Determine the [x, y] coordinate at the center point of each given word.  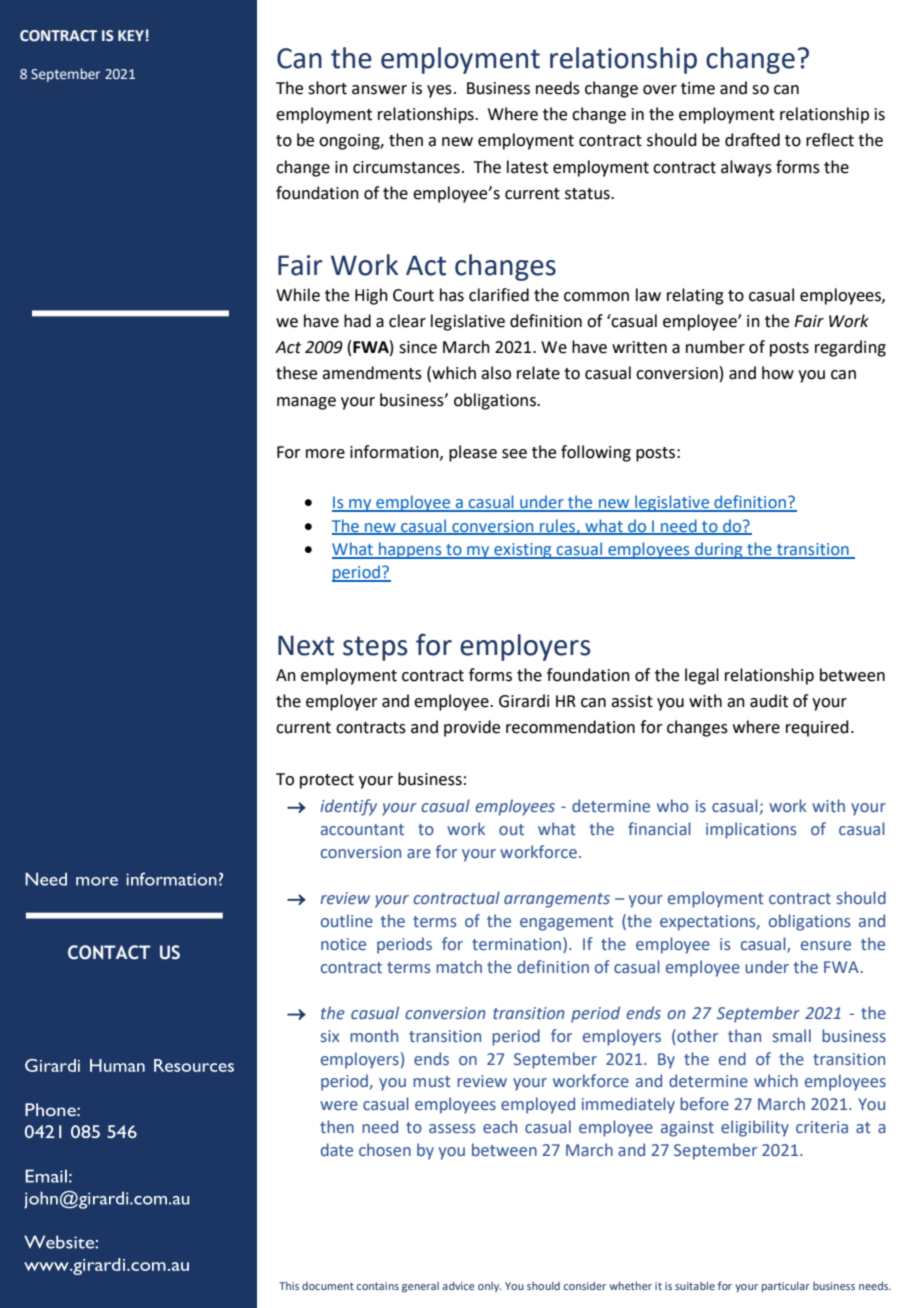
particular [786, 1287]
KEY [131, 35]
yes [439, 91]
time [698, 88]
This [289, 1286]
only [489, 1287]
